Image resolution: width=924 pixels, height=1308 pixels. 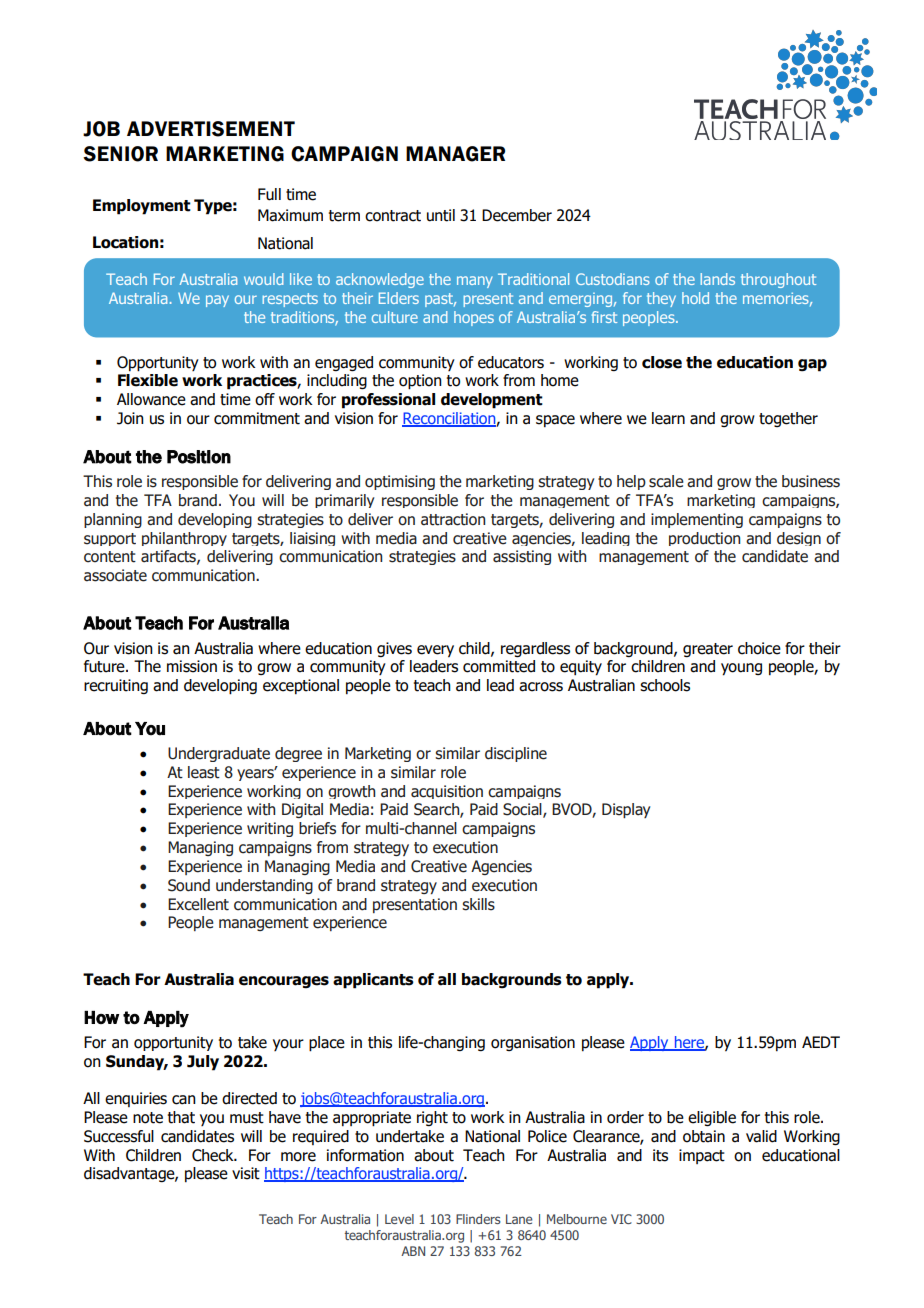 What do you see at coordinates (499, 666) in the screenshot?
I see `committed` at bounding box center [499, 666].
